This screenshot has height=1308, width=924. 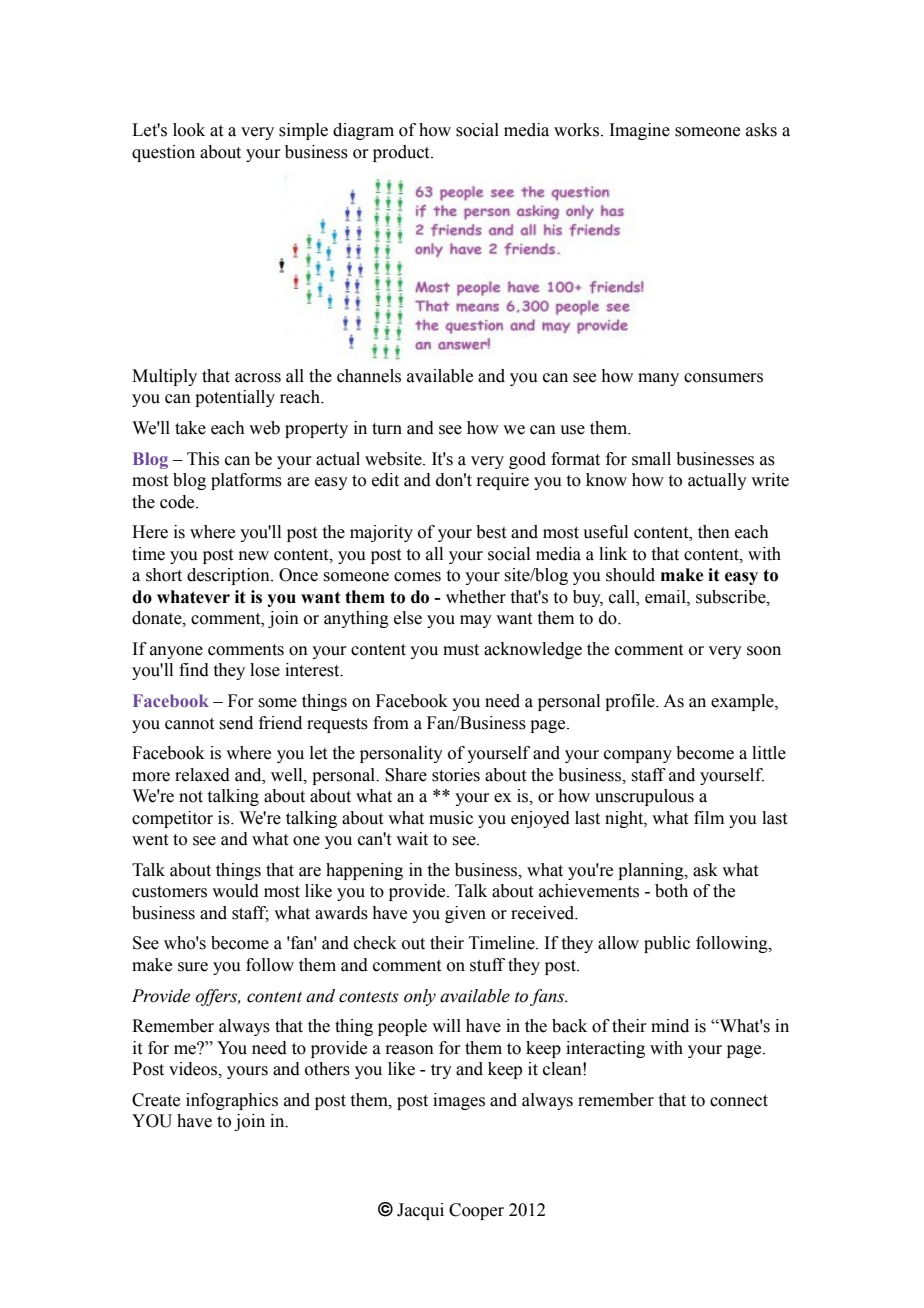 I want to click on Imagine, so click(x=639, y=131).
